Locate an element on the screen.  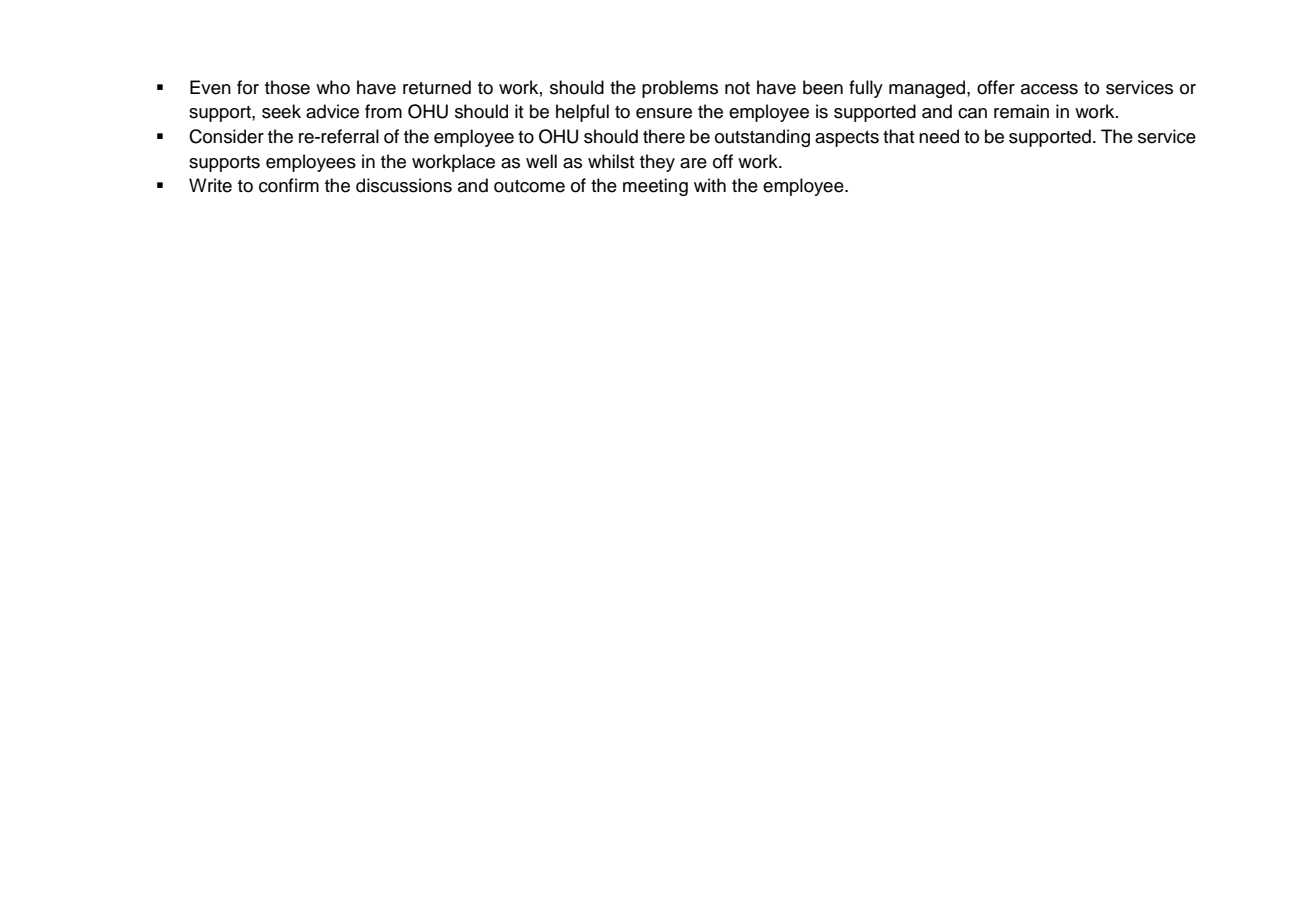
confirm is located at coordinates (289, 185).
